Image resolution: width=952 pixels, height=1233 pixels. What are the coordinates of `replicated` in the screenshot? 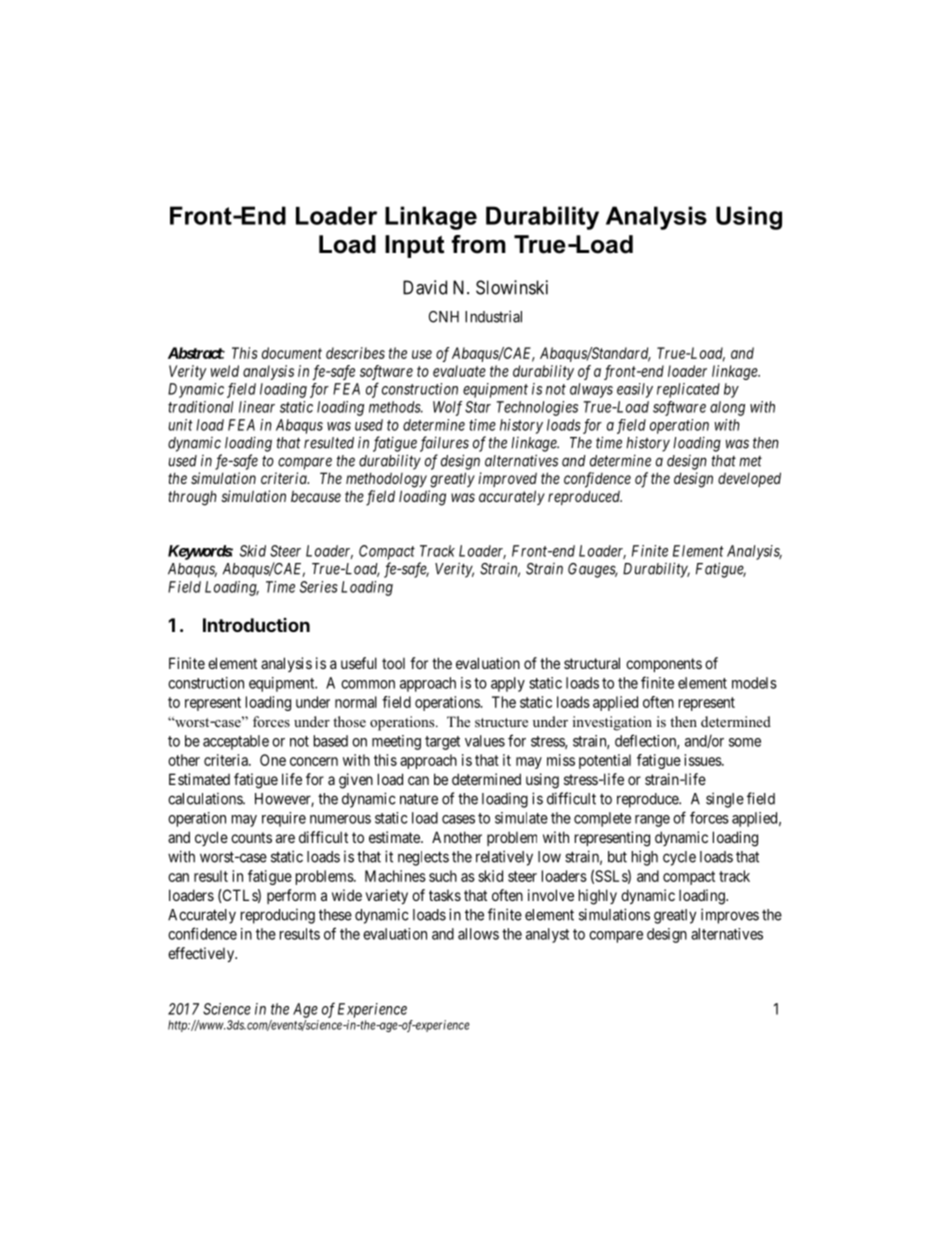 It's located at (688, 390).
